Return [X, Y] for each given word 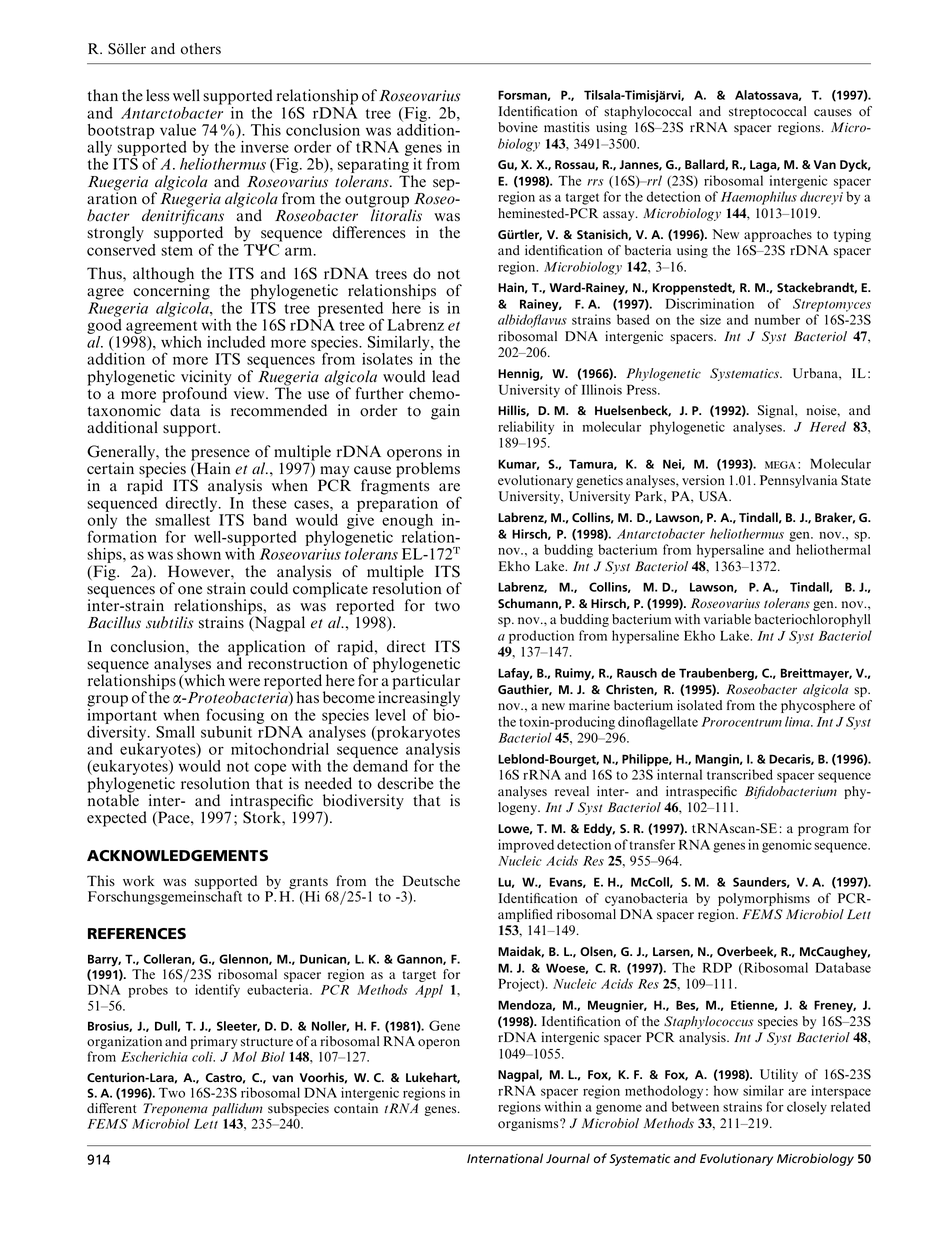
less [157, 95]
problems [428, 469]
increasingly [418, 699]
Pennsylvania [799, 481]
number [777, 319]
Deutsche [431, 880]
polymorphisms [764, 899]
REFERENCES [137, 934]
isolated [699, 705]
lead [446, 376]
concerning [171, 292]
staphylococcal [648, 112]
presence [220, 456]
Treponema [175, 1111]
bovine [518, 127]
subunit [226, 732]
